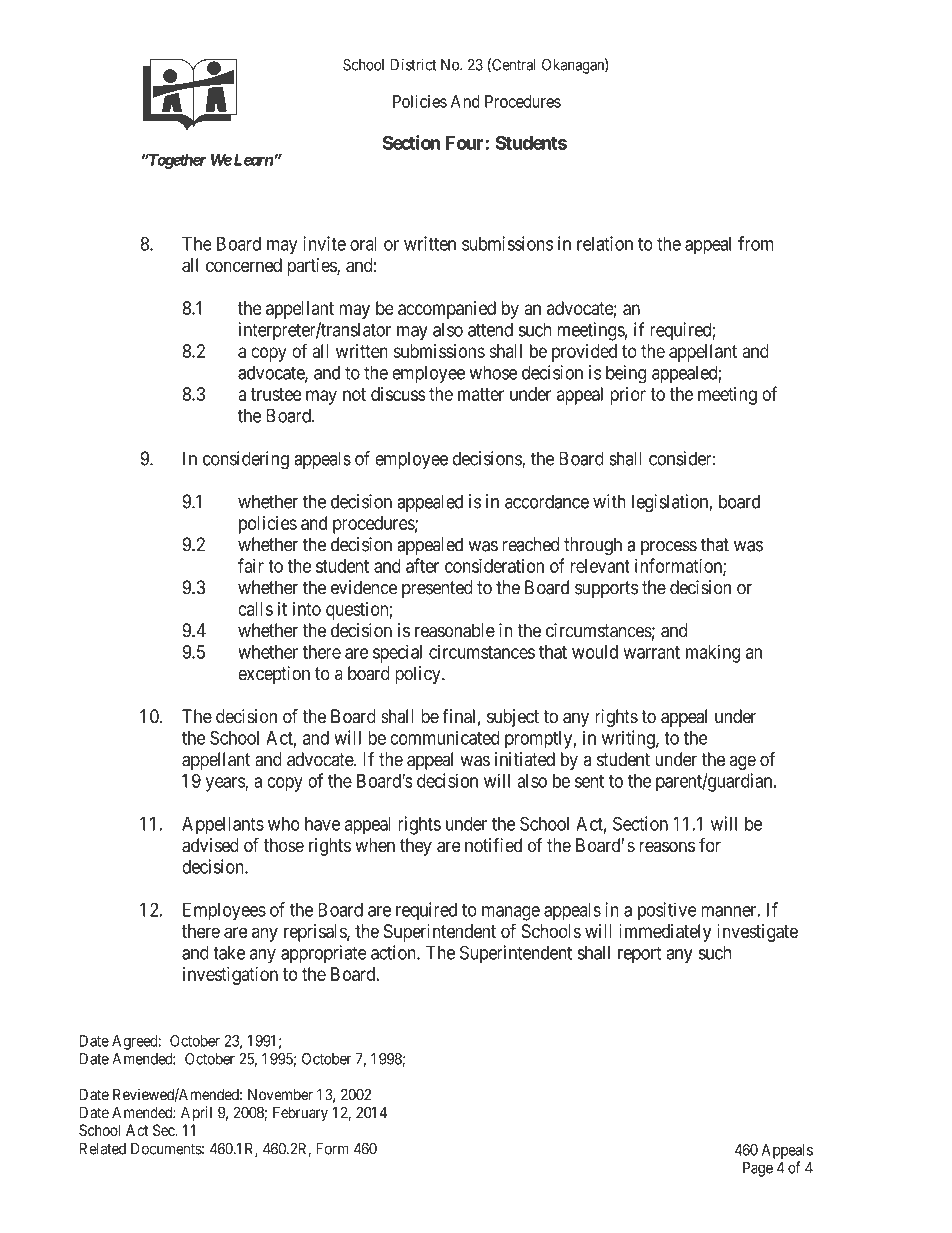 The height and width of the document is (1233, 952). Describe the element at coordinates (210, 845) in the document. I see `advised` at that location.
